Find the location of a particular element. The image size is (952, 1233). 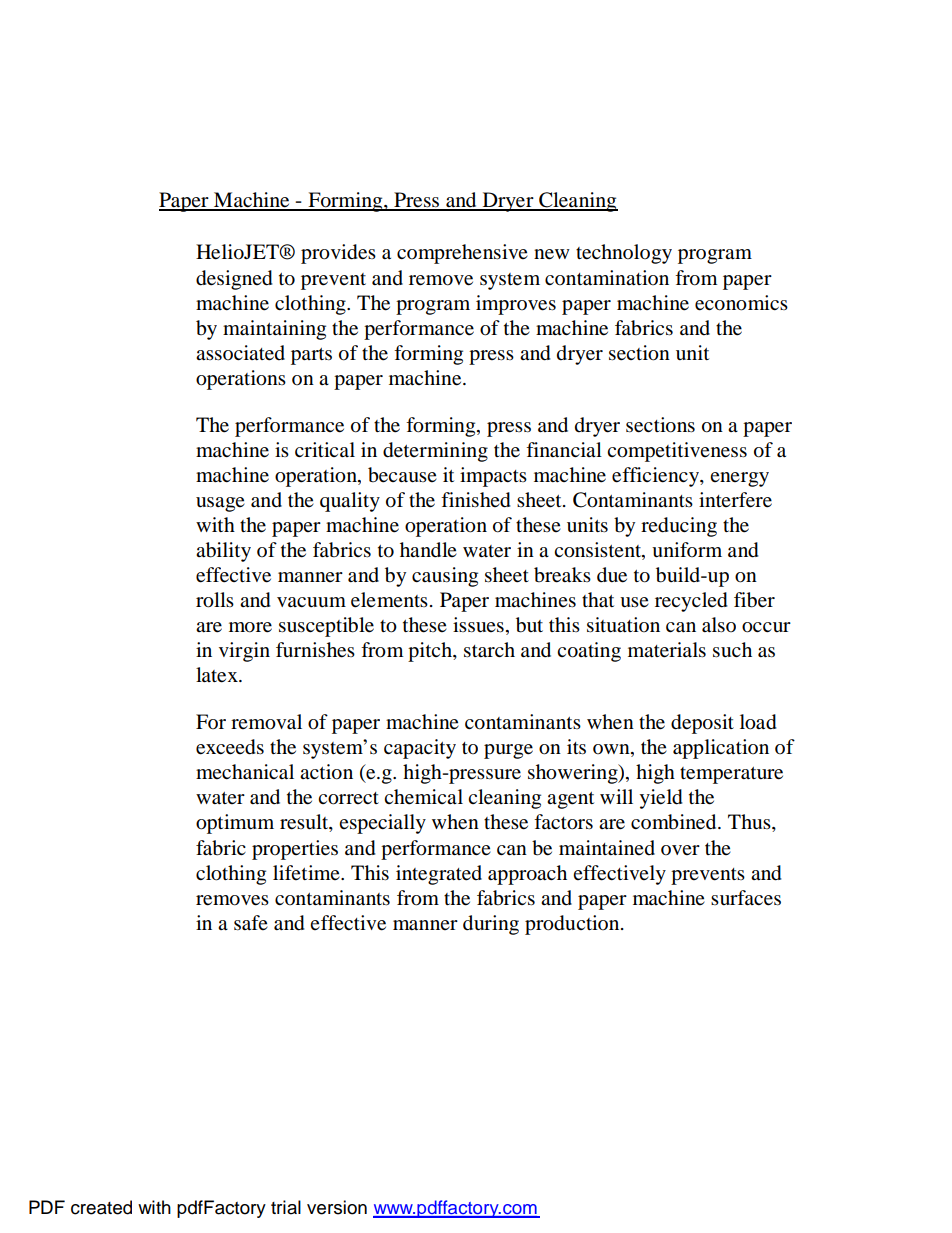

deposit is located at coordinates (702, 724).
